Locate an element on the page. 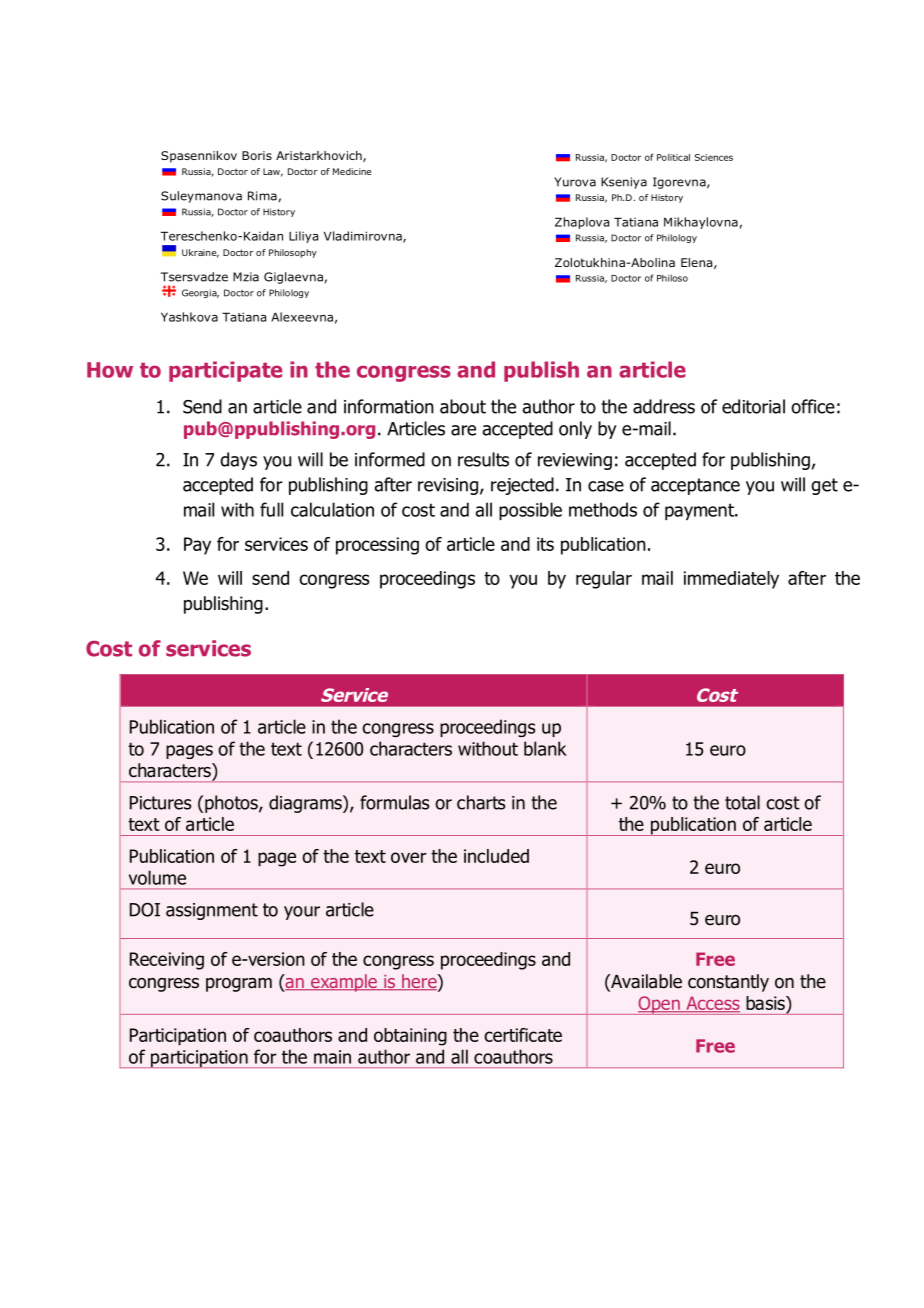 The height and width of the document is (1308, 924). program is located at coordinates (239, 985).
